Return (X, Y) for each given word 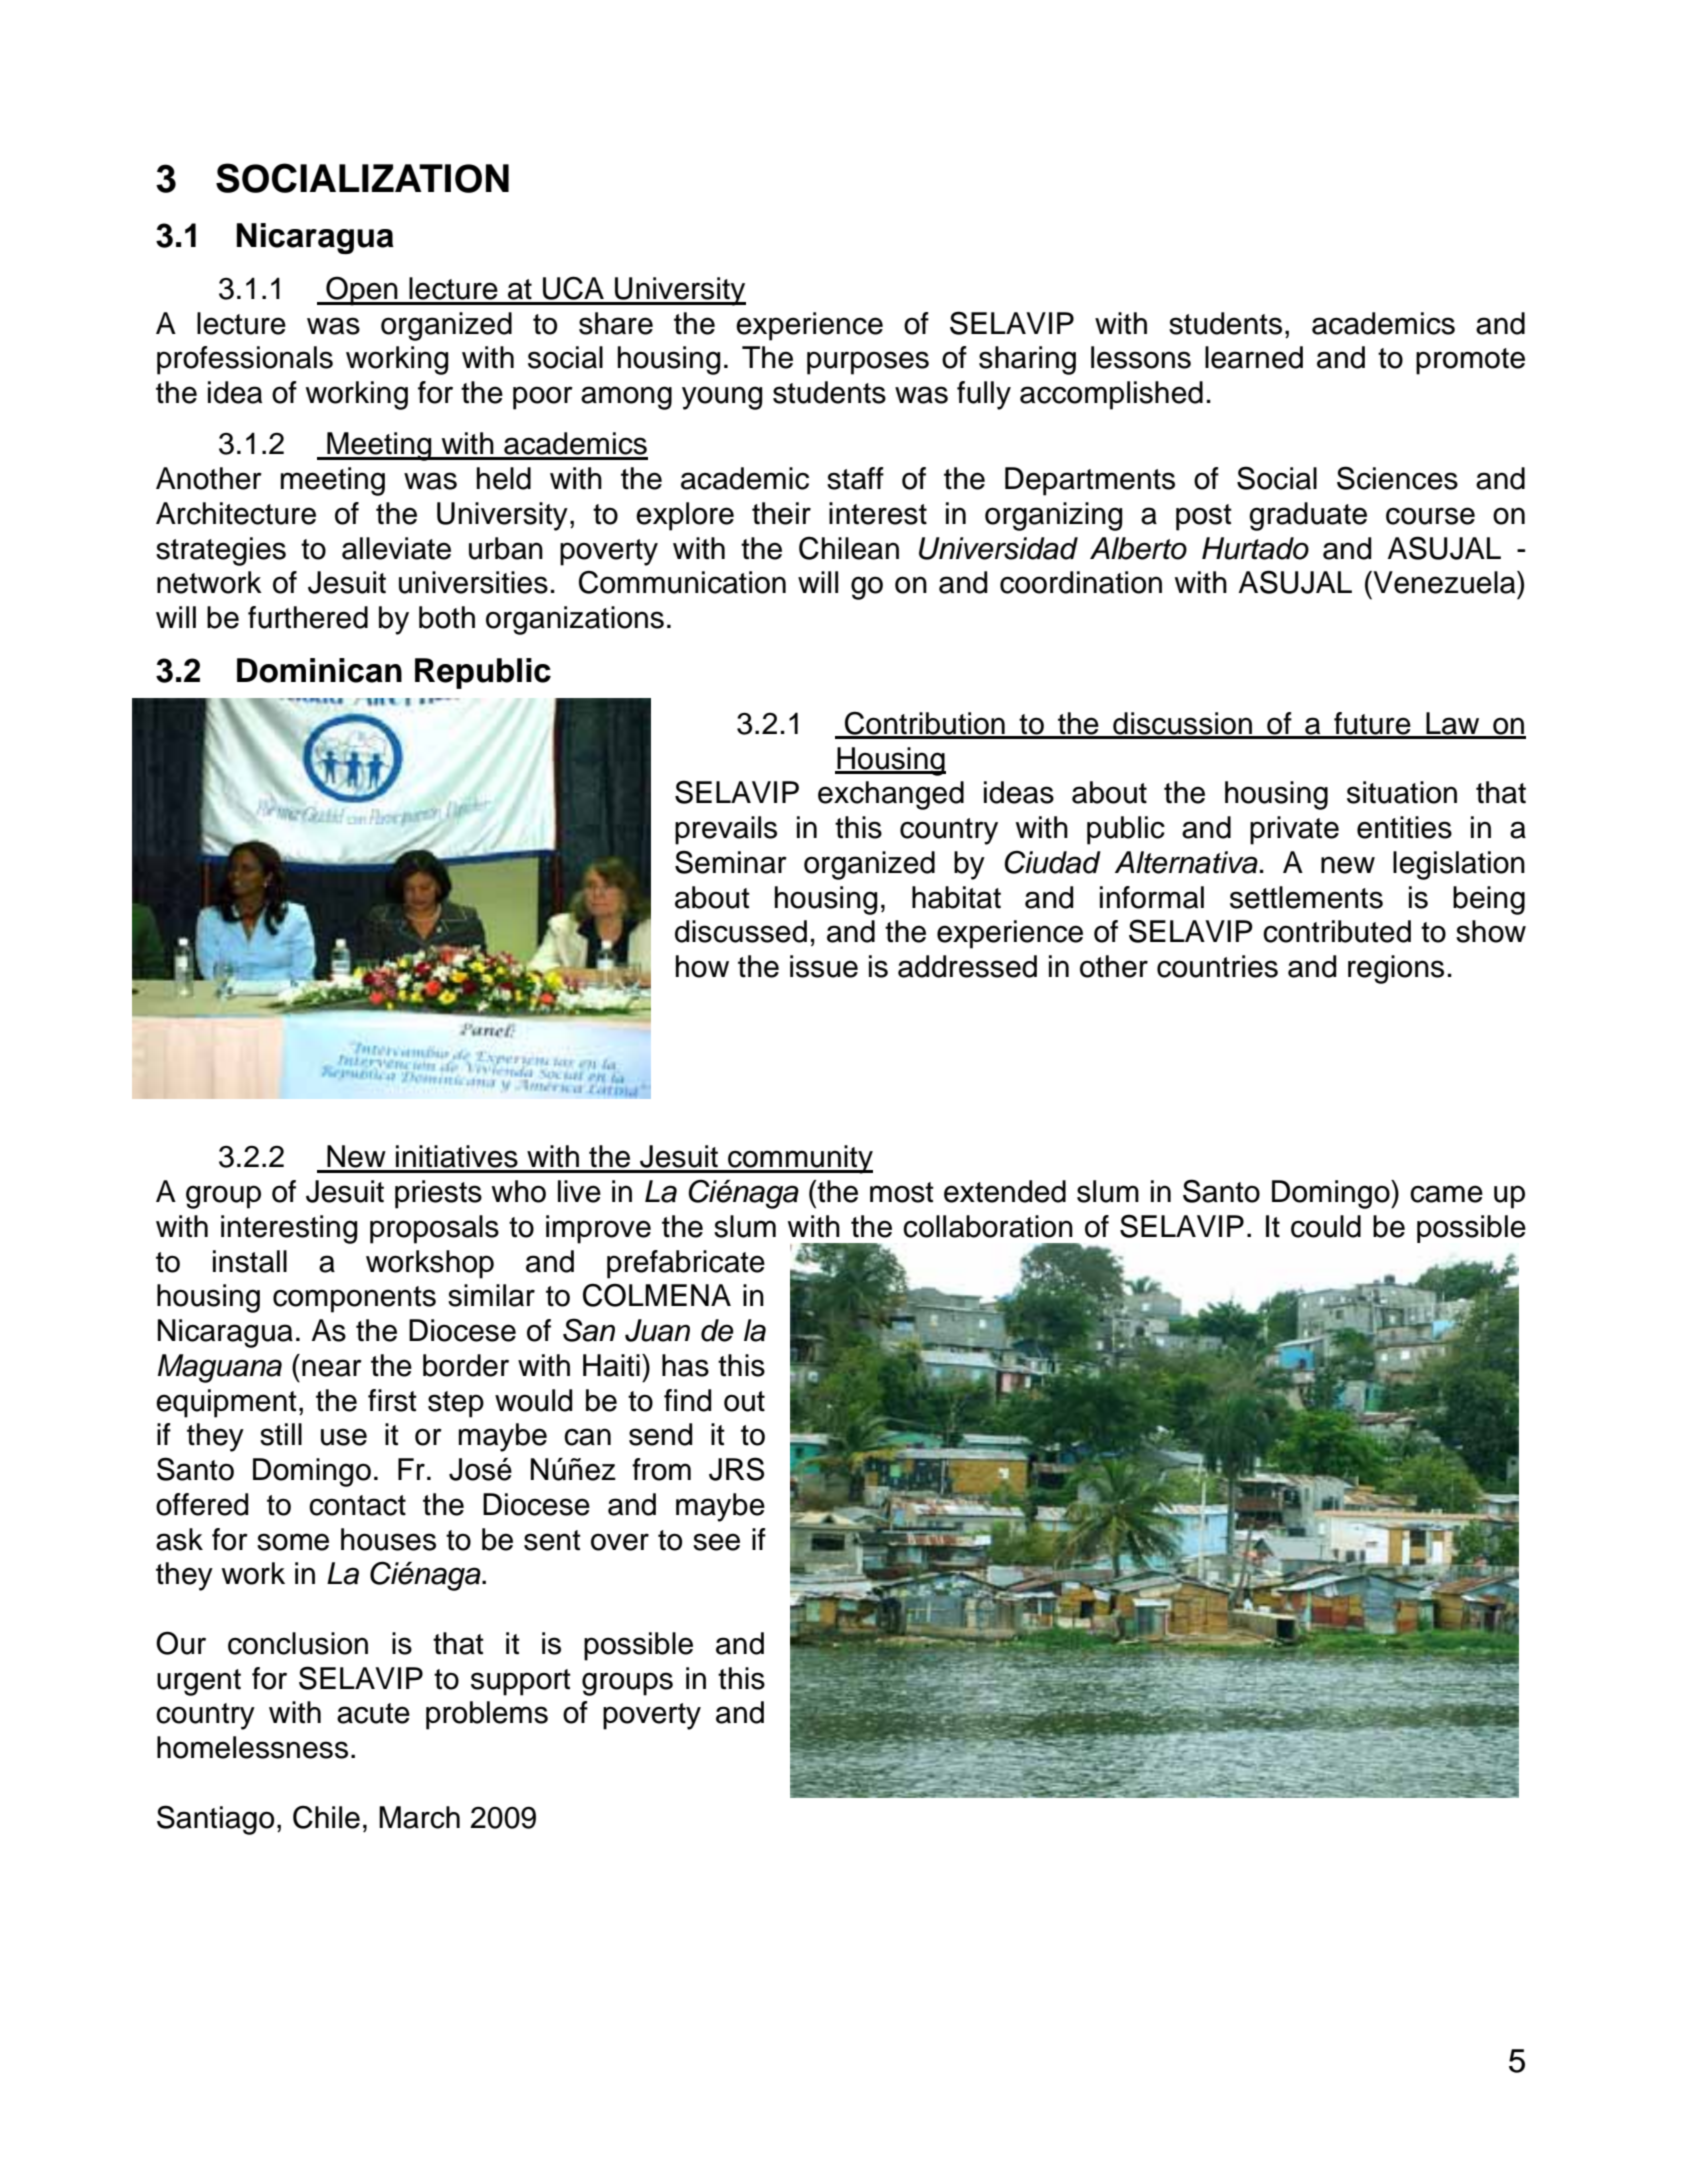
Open (362, 291)
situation (1402, 792)
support (521, 1682)
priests (438, 1194)
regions (1396, 969)
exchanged (891, 795)
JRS (736, 1469)
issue (824, 966)
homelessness (252, 1747)
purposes (868, 363)
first (392, 1400)
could (1326, 1226)
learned (1254, 357)
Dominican (319, 670)
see (716, 1542)
